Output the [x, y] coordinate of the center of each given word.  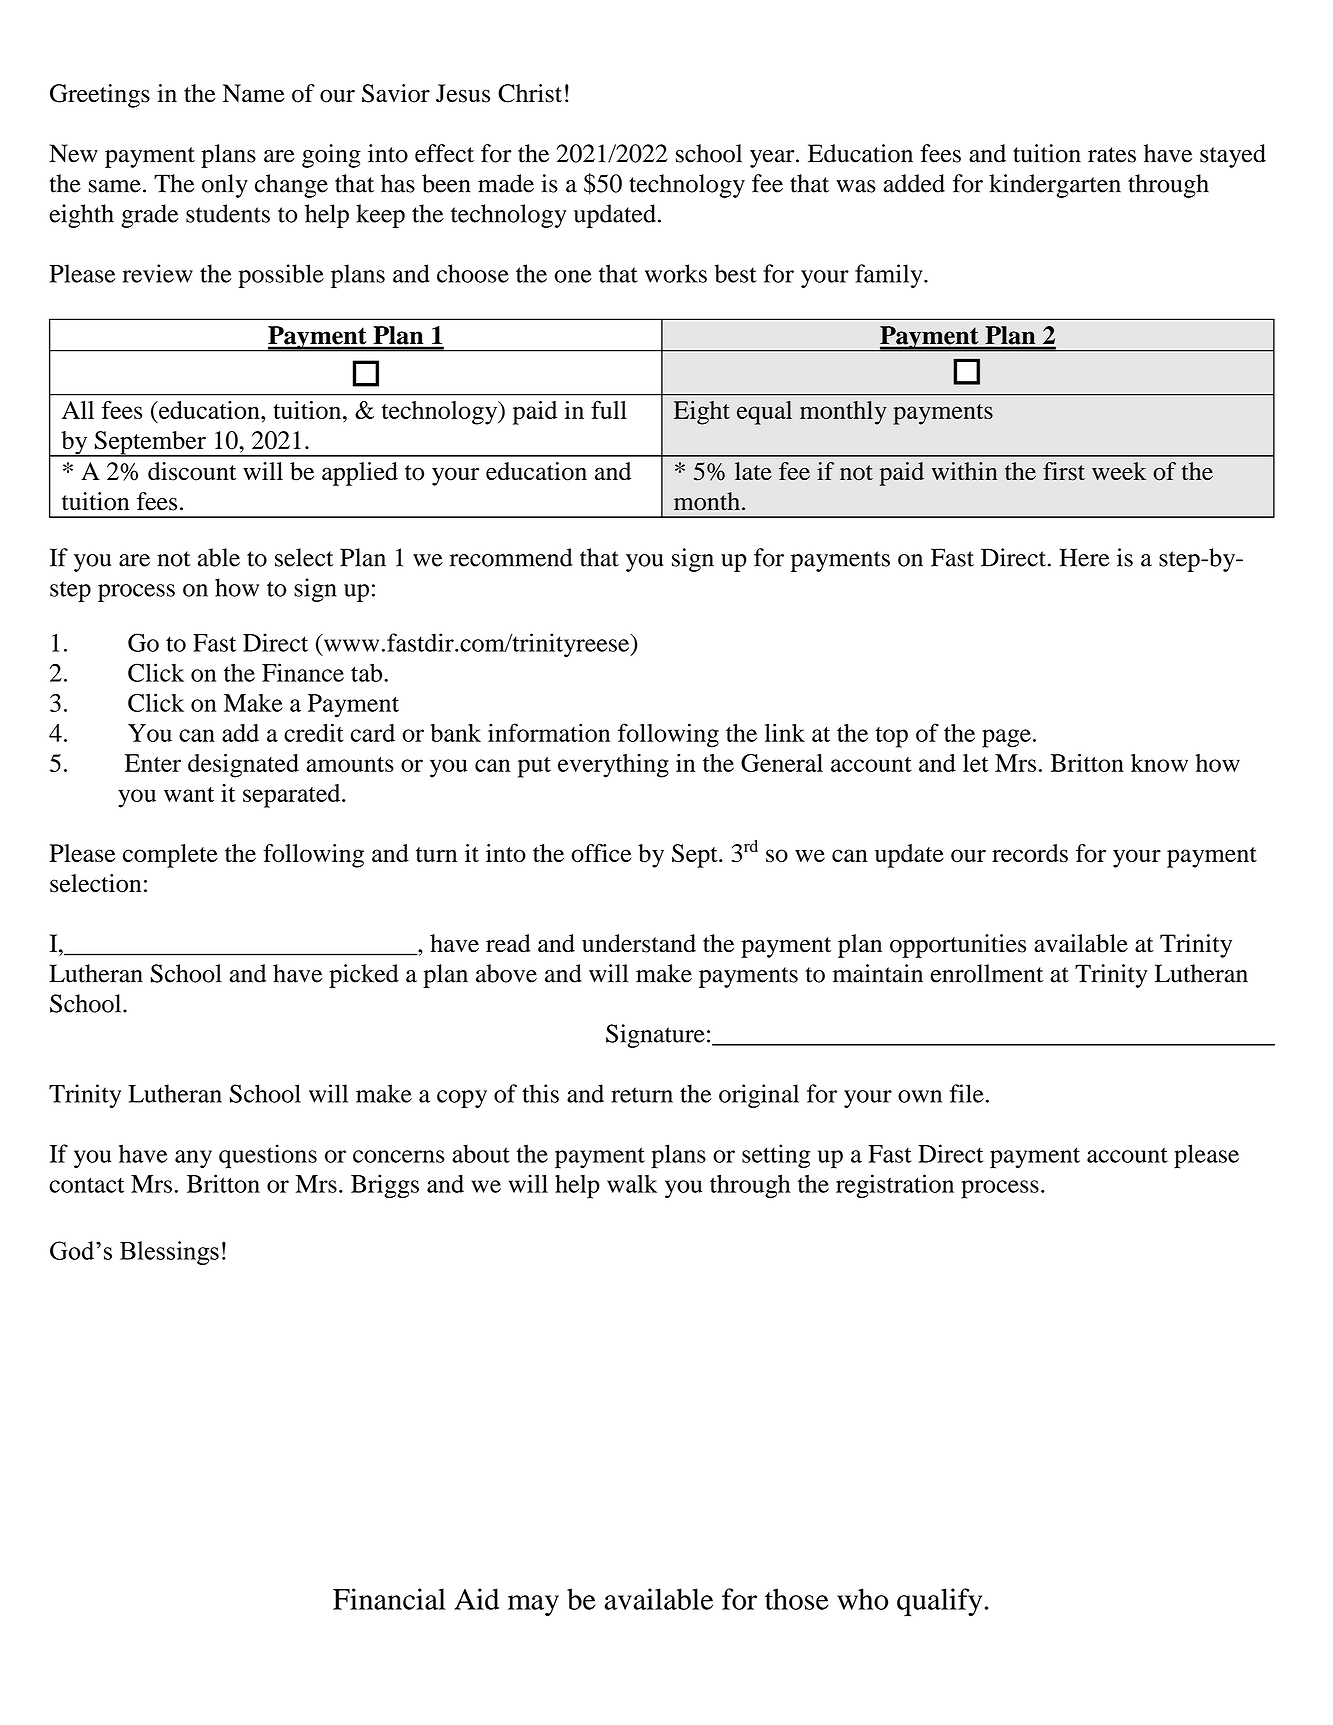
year [773, 159]
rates [1112, 155]
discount [192, 471]
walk [632, 1183]
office [601, 853]
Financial [389, 1599]
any [193, 1159]
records [1030, 853]
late [753, 471]
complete [170, 856]
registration [895, 1186]
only [225, 186]
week [1119, 471]
